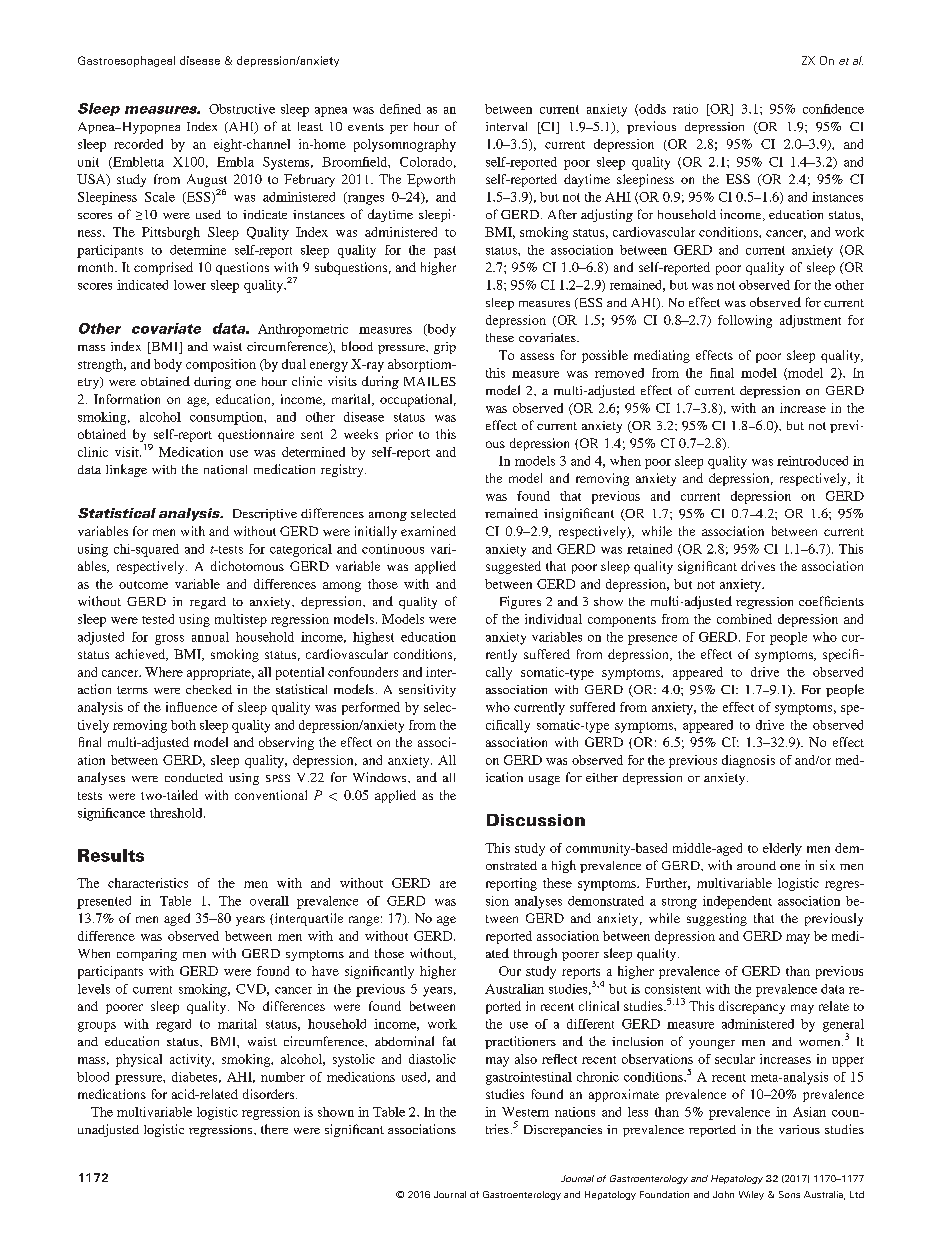 This document has width=952, height=1247. What do you see at coordinates (242, 109) in the document?
I see `Obstructive` at bounding box center [242, 109].
